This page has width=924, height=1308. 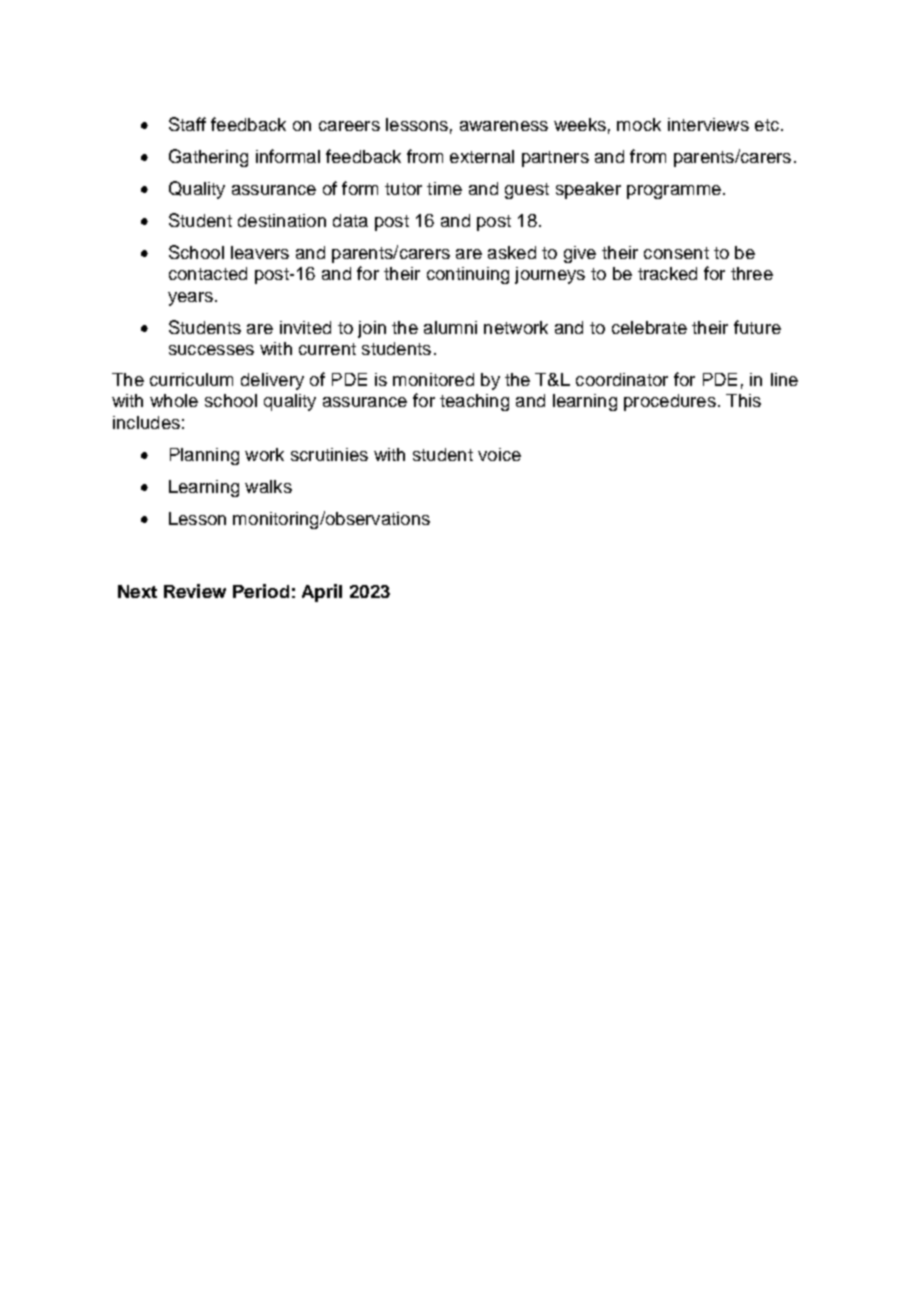 What do you see at coordinates (190, 299) in the page?
I see `years` at bounding box center [190, 299].
